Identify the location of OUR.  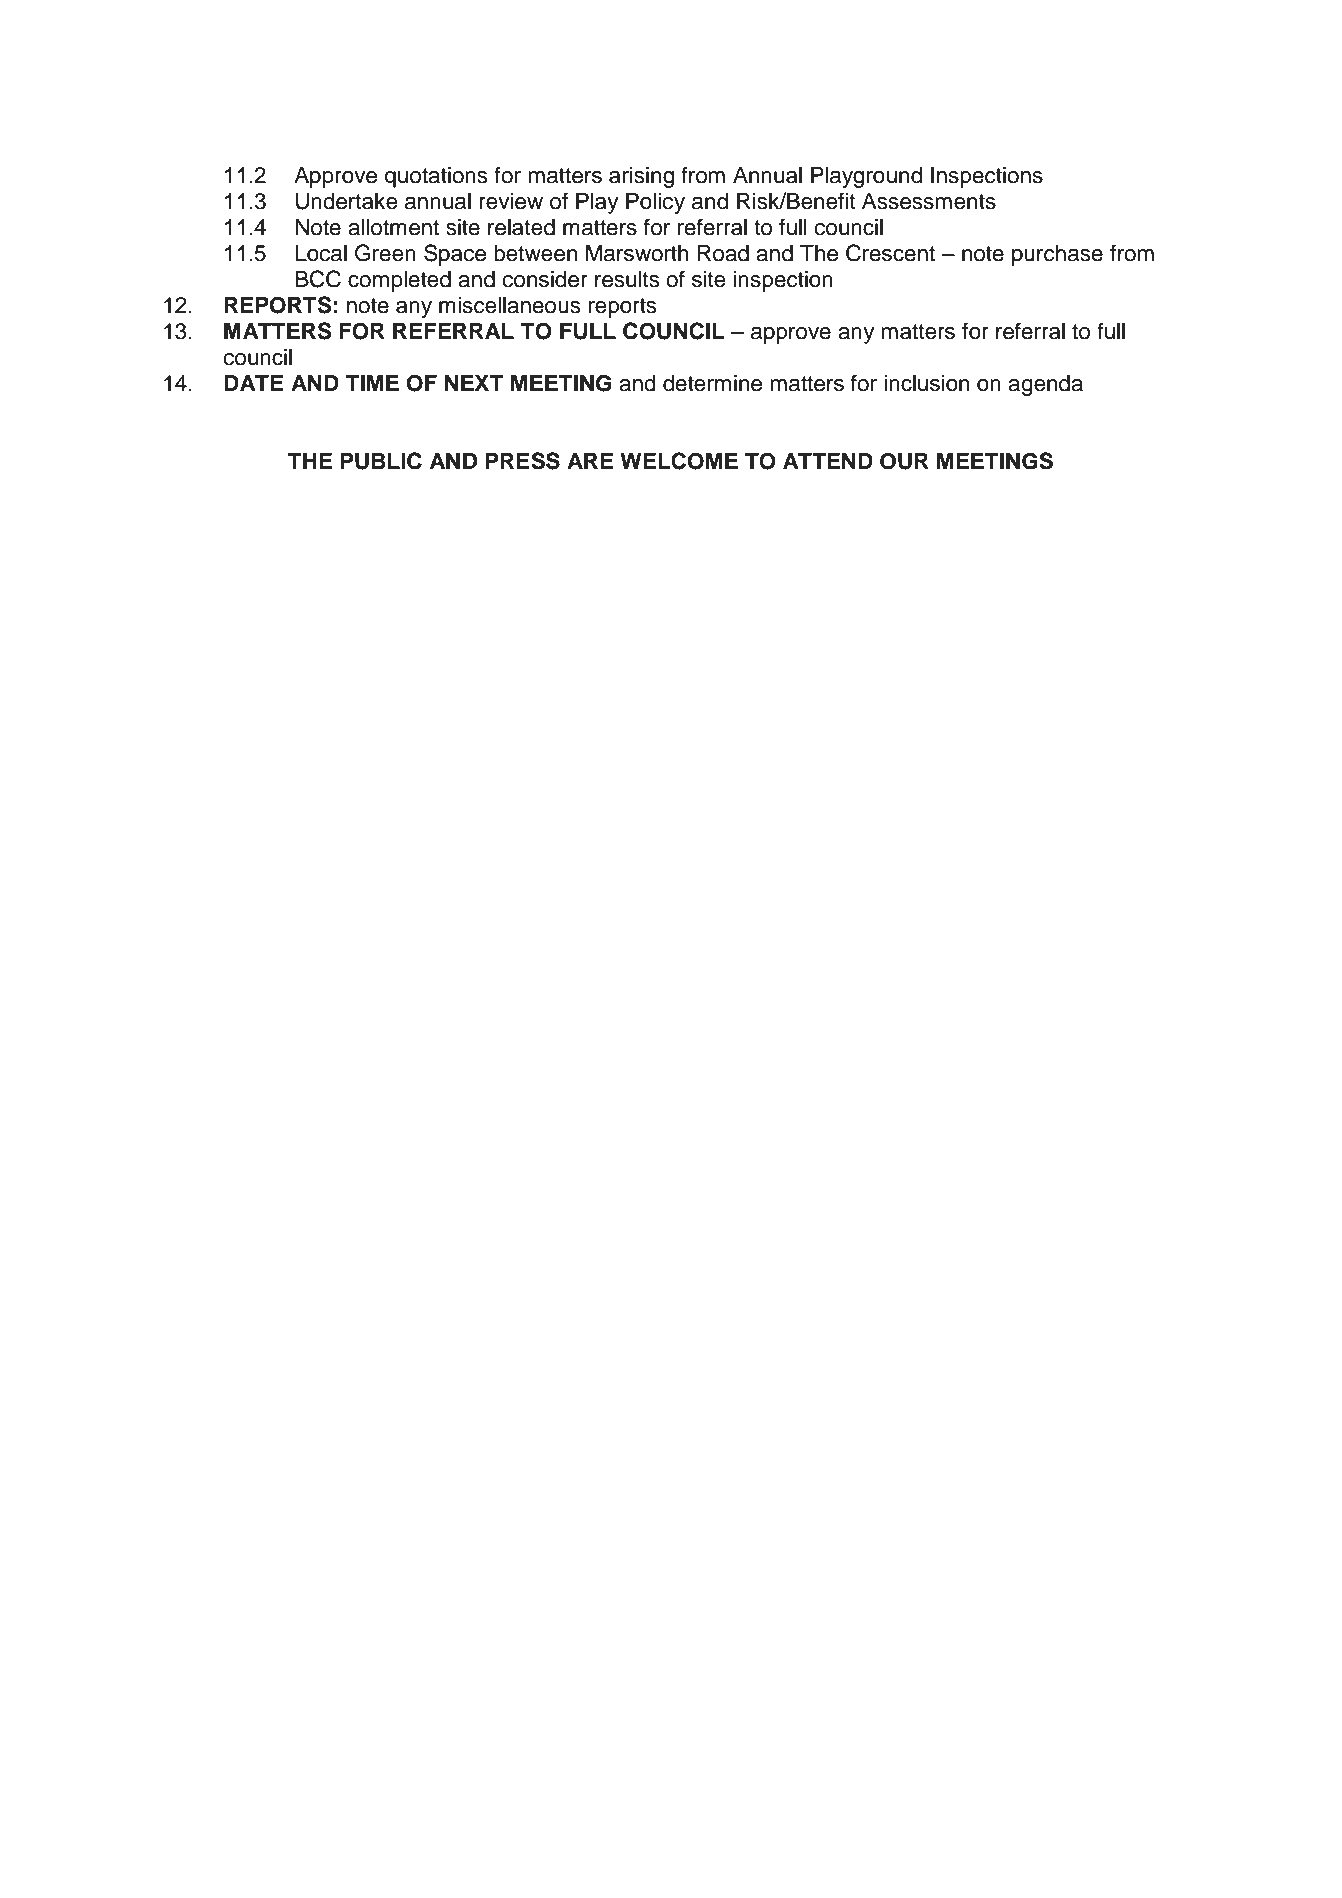
(904, 461).
